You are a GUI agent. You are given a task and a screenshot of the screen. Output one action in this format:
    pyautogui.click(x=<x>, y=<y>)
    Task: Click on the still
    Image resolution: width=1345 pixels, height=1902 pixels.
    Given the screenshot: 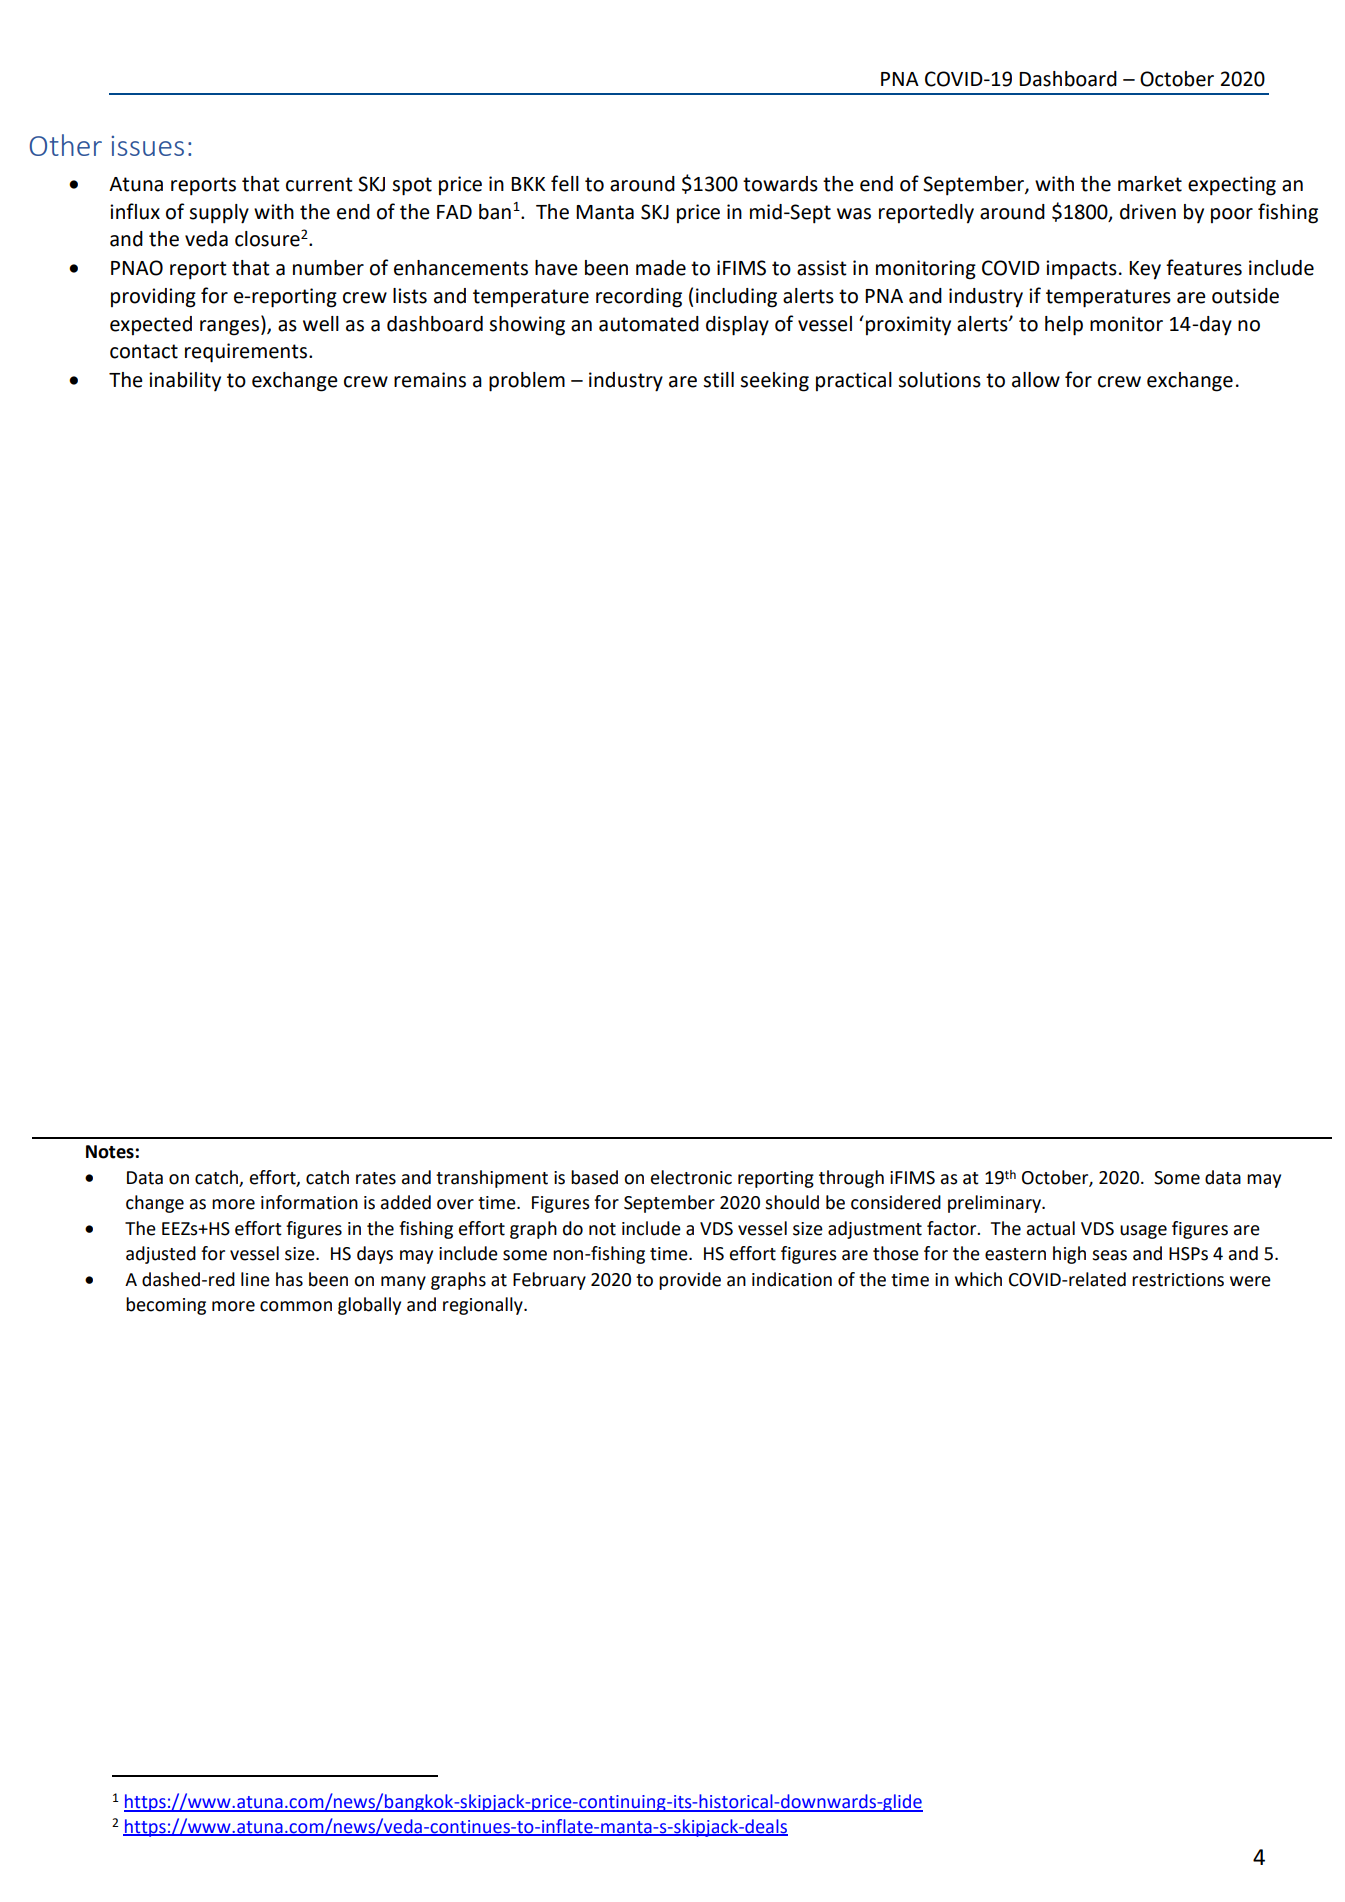 What is the action you would take?
    pyautogui.click(x=718, y=380)
